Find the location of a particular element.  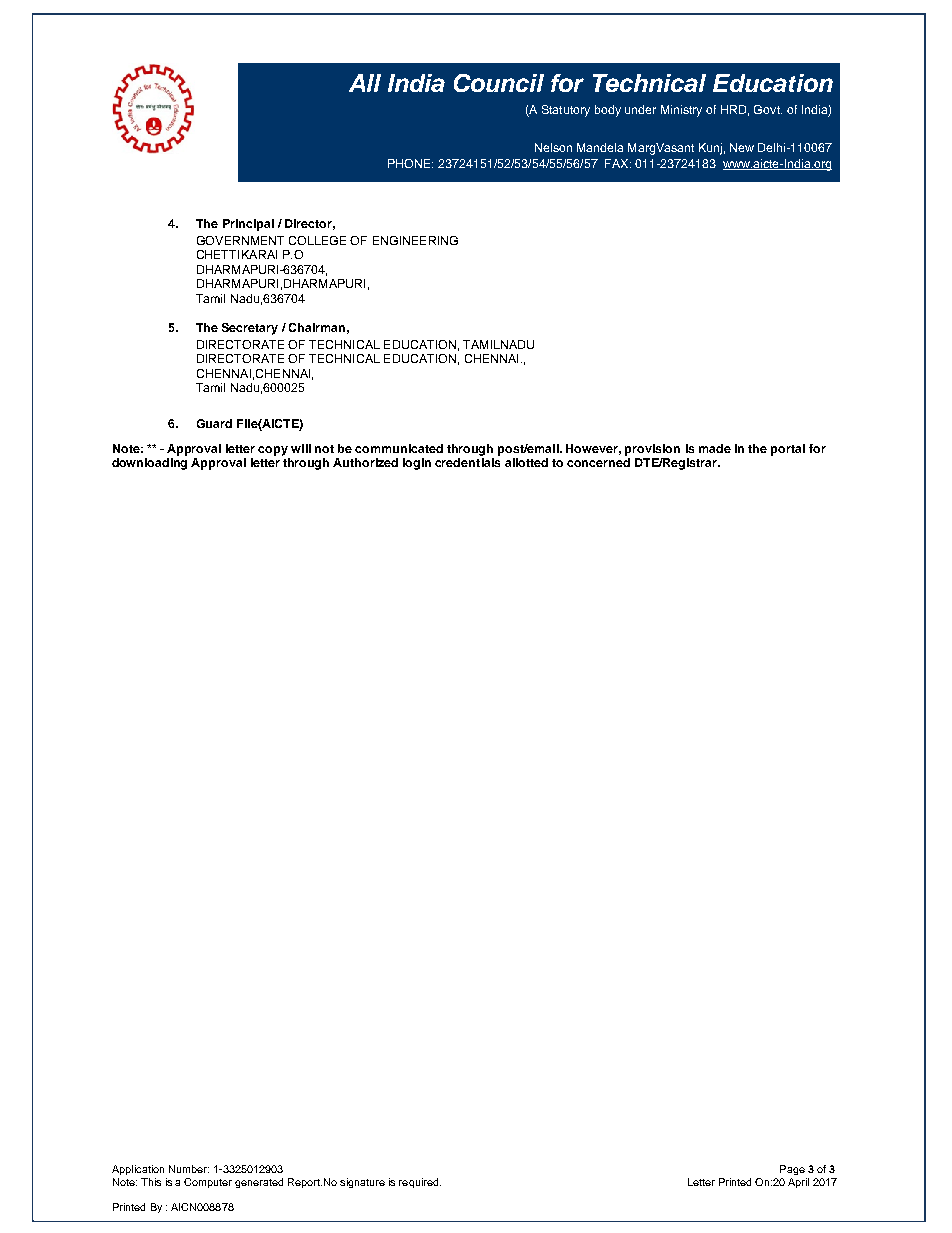

credentials is located at coordinates (467, 462).
